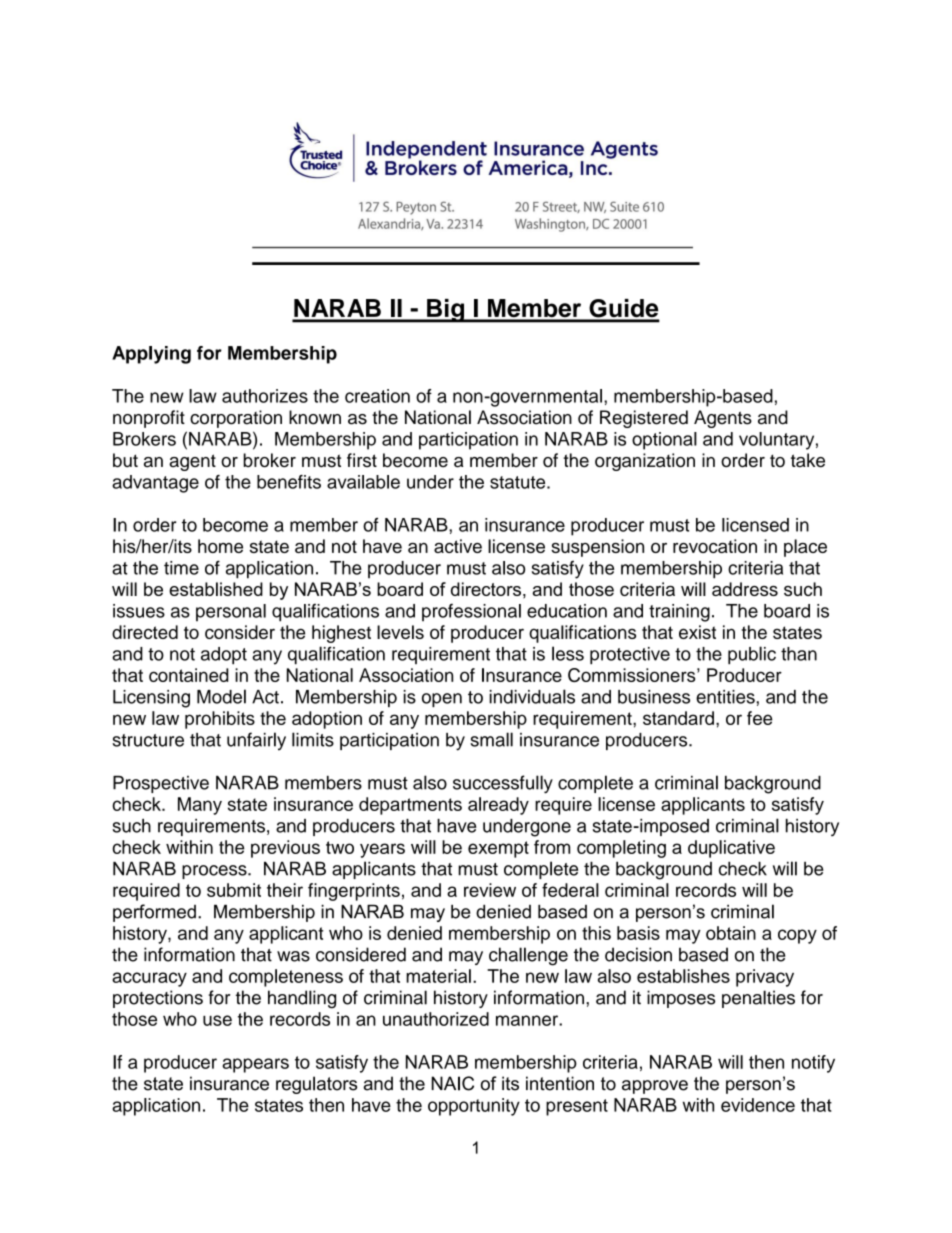 The height and width of the screenshot is (1233, 952). Describe the element at coordinates (151, 355) in the screenshot. I see `Applying` at that location.
